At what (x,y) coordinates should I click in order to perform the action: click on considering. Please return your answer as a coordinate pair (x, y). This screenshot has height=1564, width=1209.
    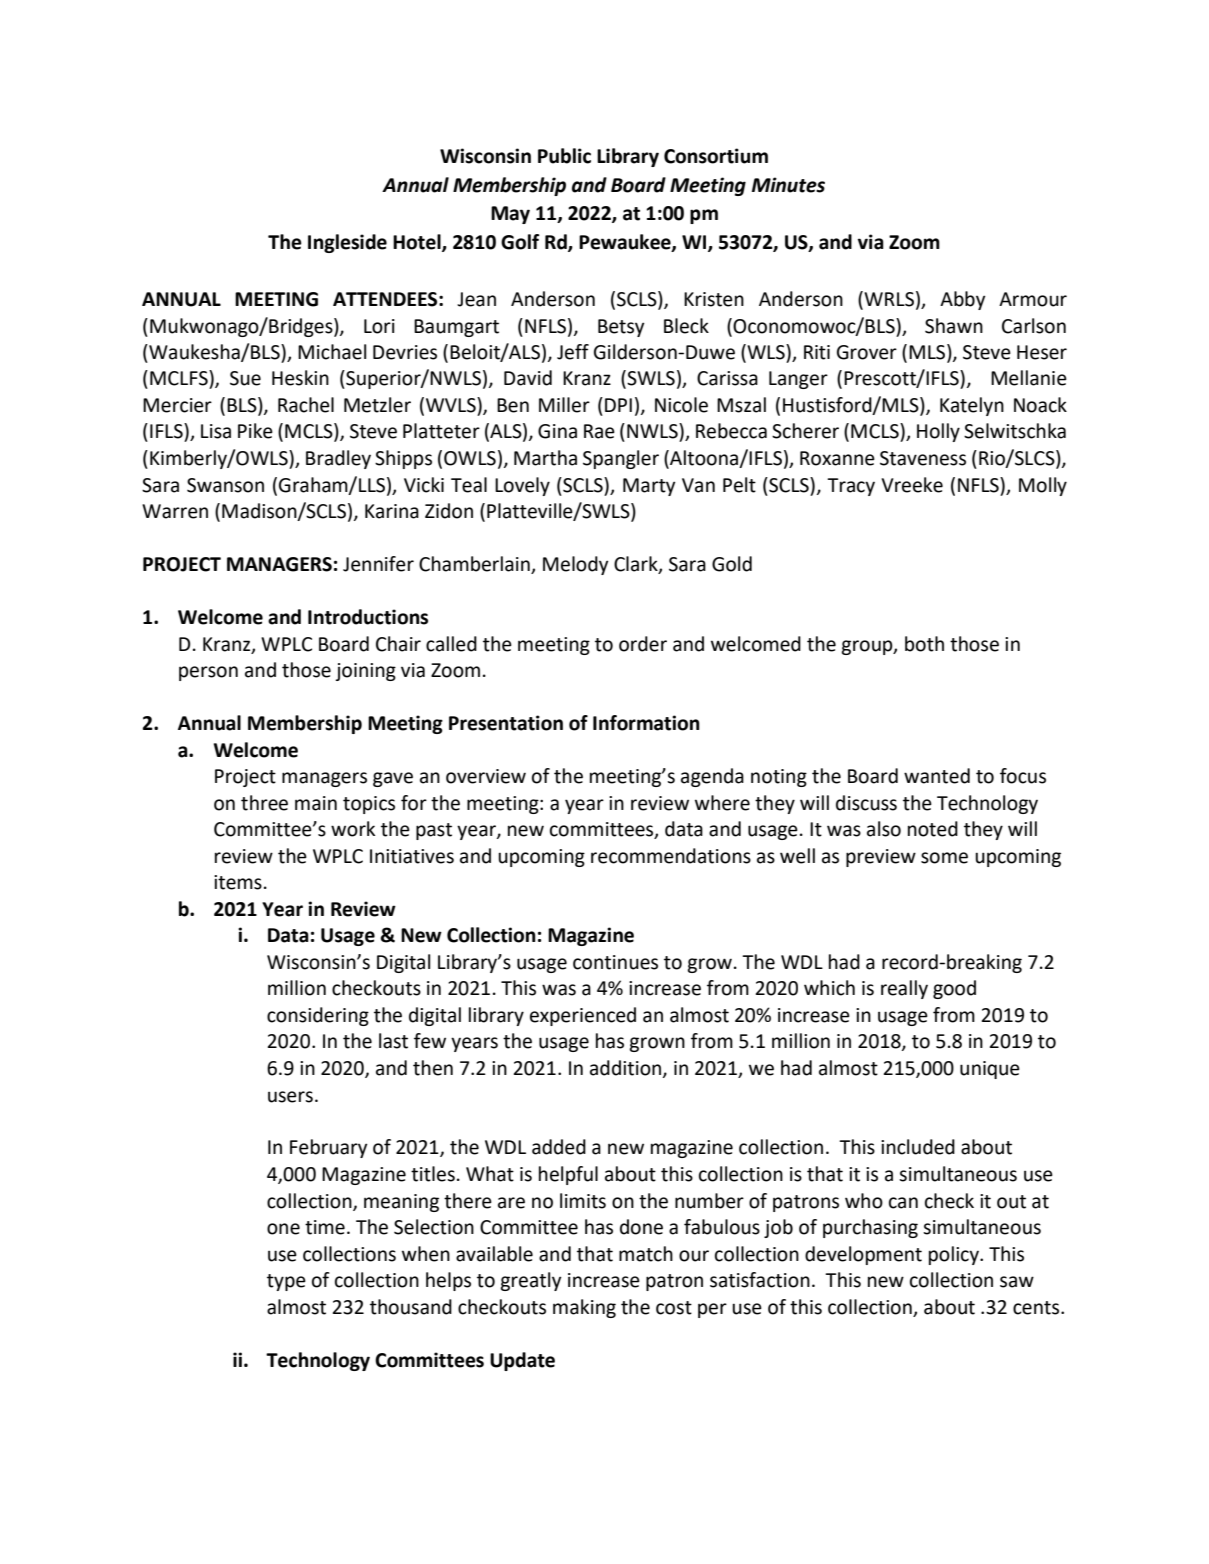
    Looking at the image, I should click on (318, 1016).
